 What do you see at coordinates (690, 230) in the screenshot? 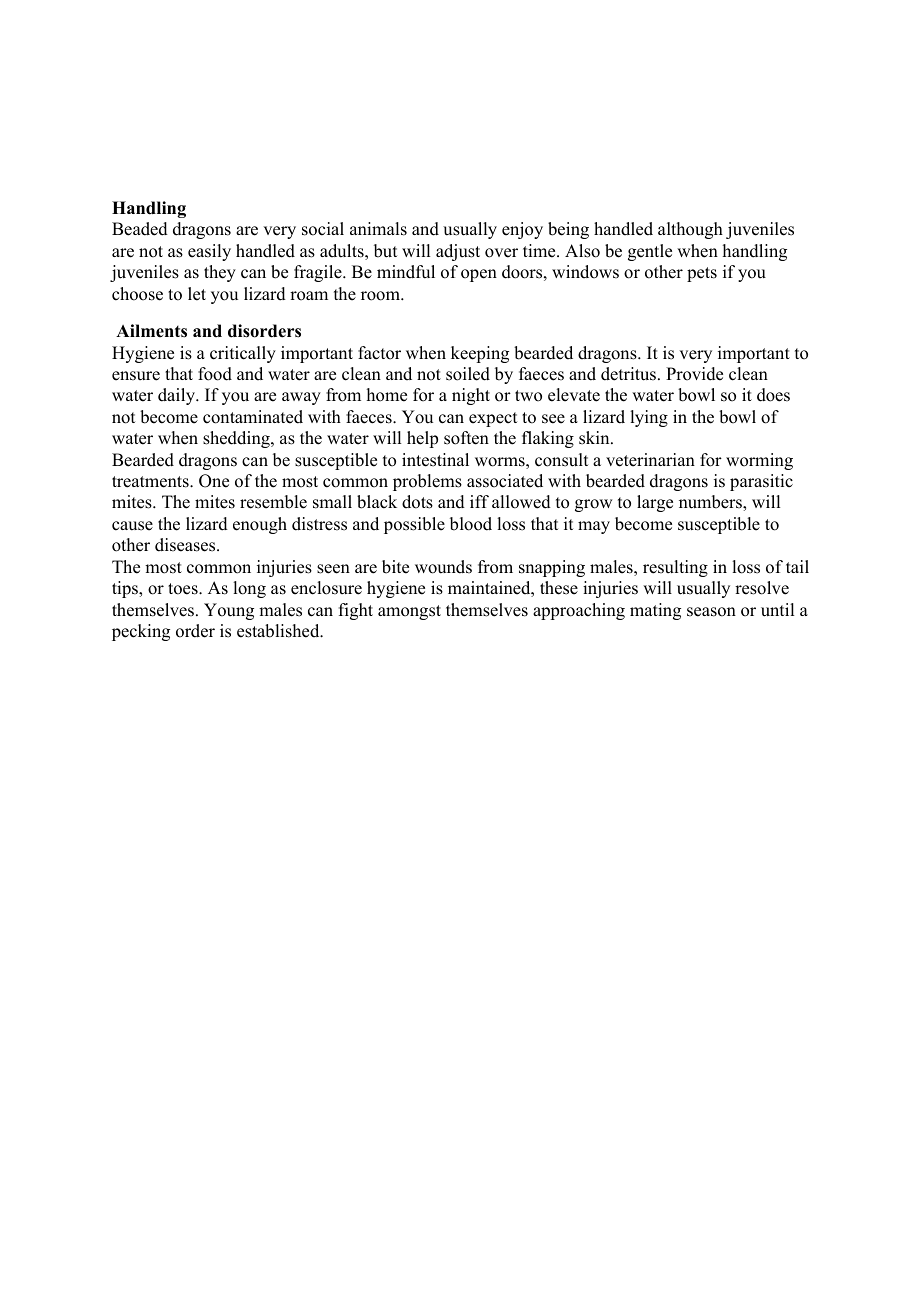
I see `although` at bounding box center [690, 230].
